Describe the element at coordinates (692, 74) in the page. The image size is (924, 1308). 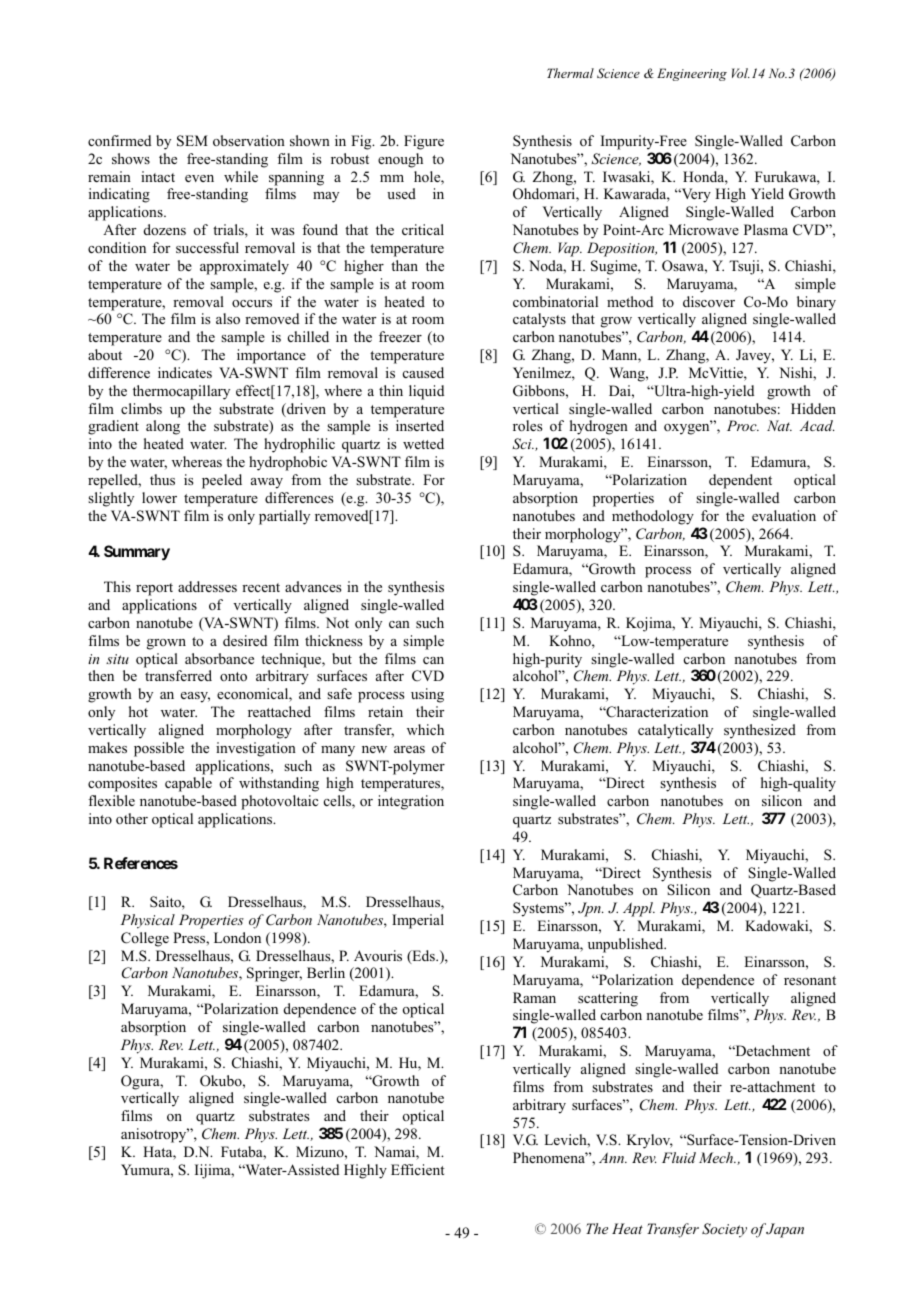
I see `Engineering` at that location.
